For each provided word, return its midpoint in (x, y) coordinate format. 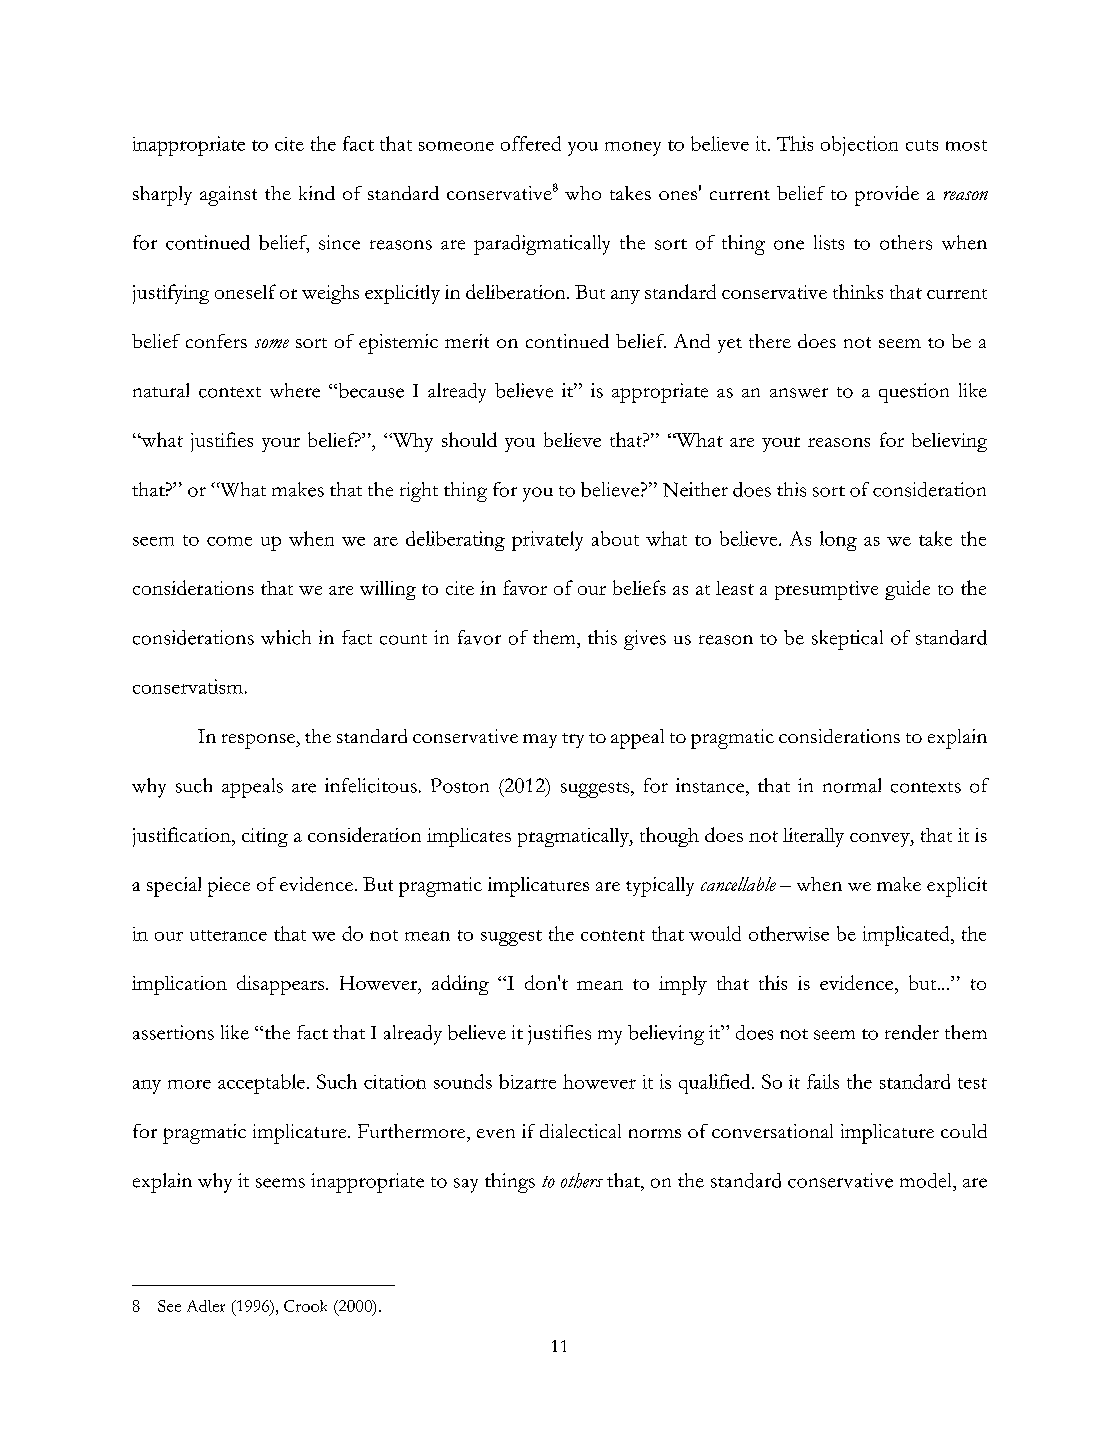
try (573, 740)
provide (887, 196)
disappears (280, 985)
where (295, 390)
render (912, 1032)
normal (852, 785)
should (469, 439)
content (613, 935)
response (259, 741)
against (228, 196)
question (914, 393)
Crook (305, 1306)
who (583, 193)
